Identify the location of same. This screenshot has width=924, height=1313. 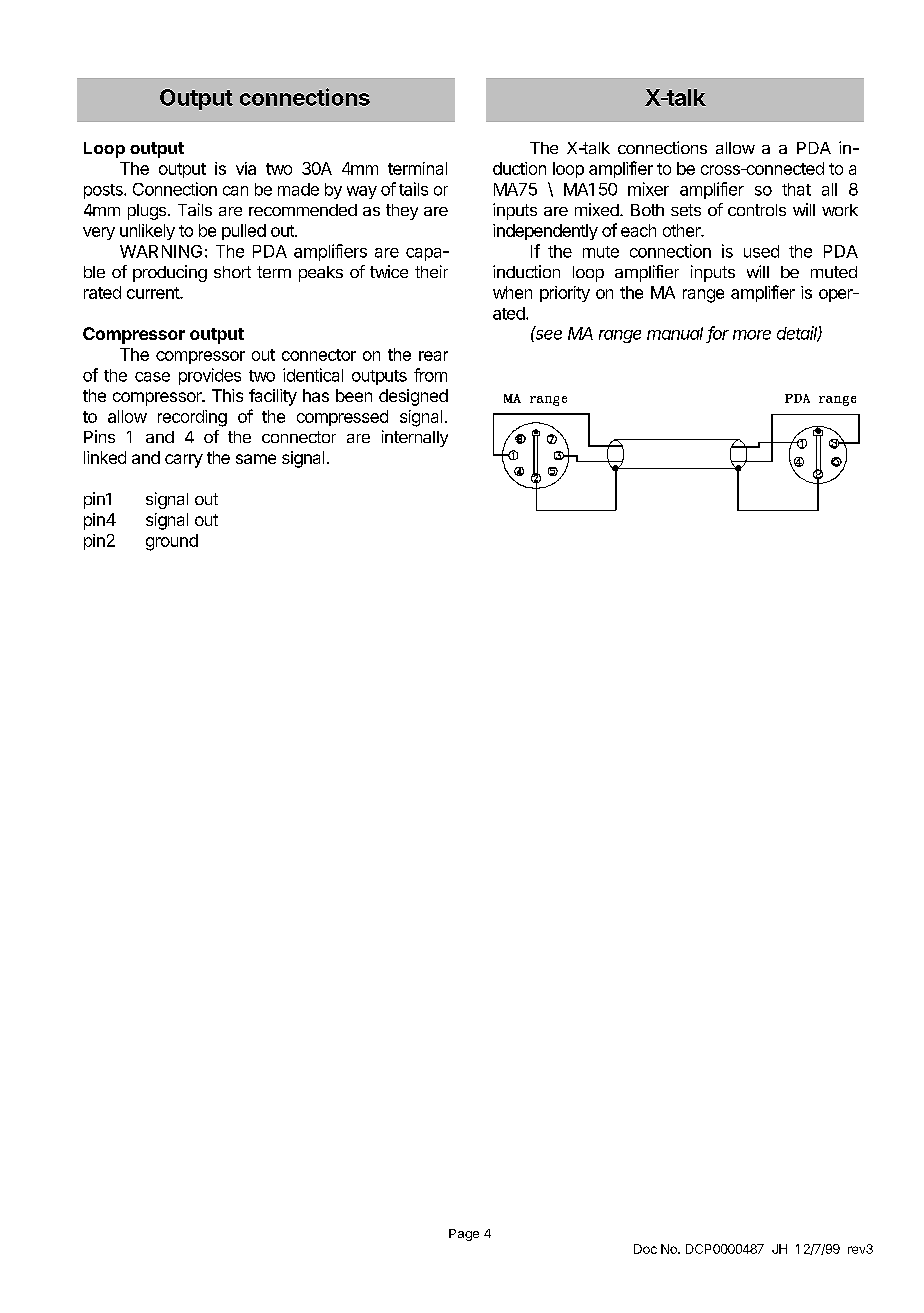
(256, 459).
